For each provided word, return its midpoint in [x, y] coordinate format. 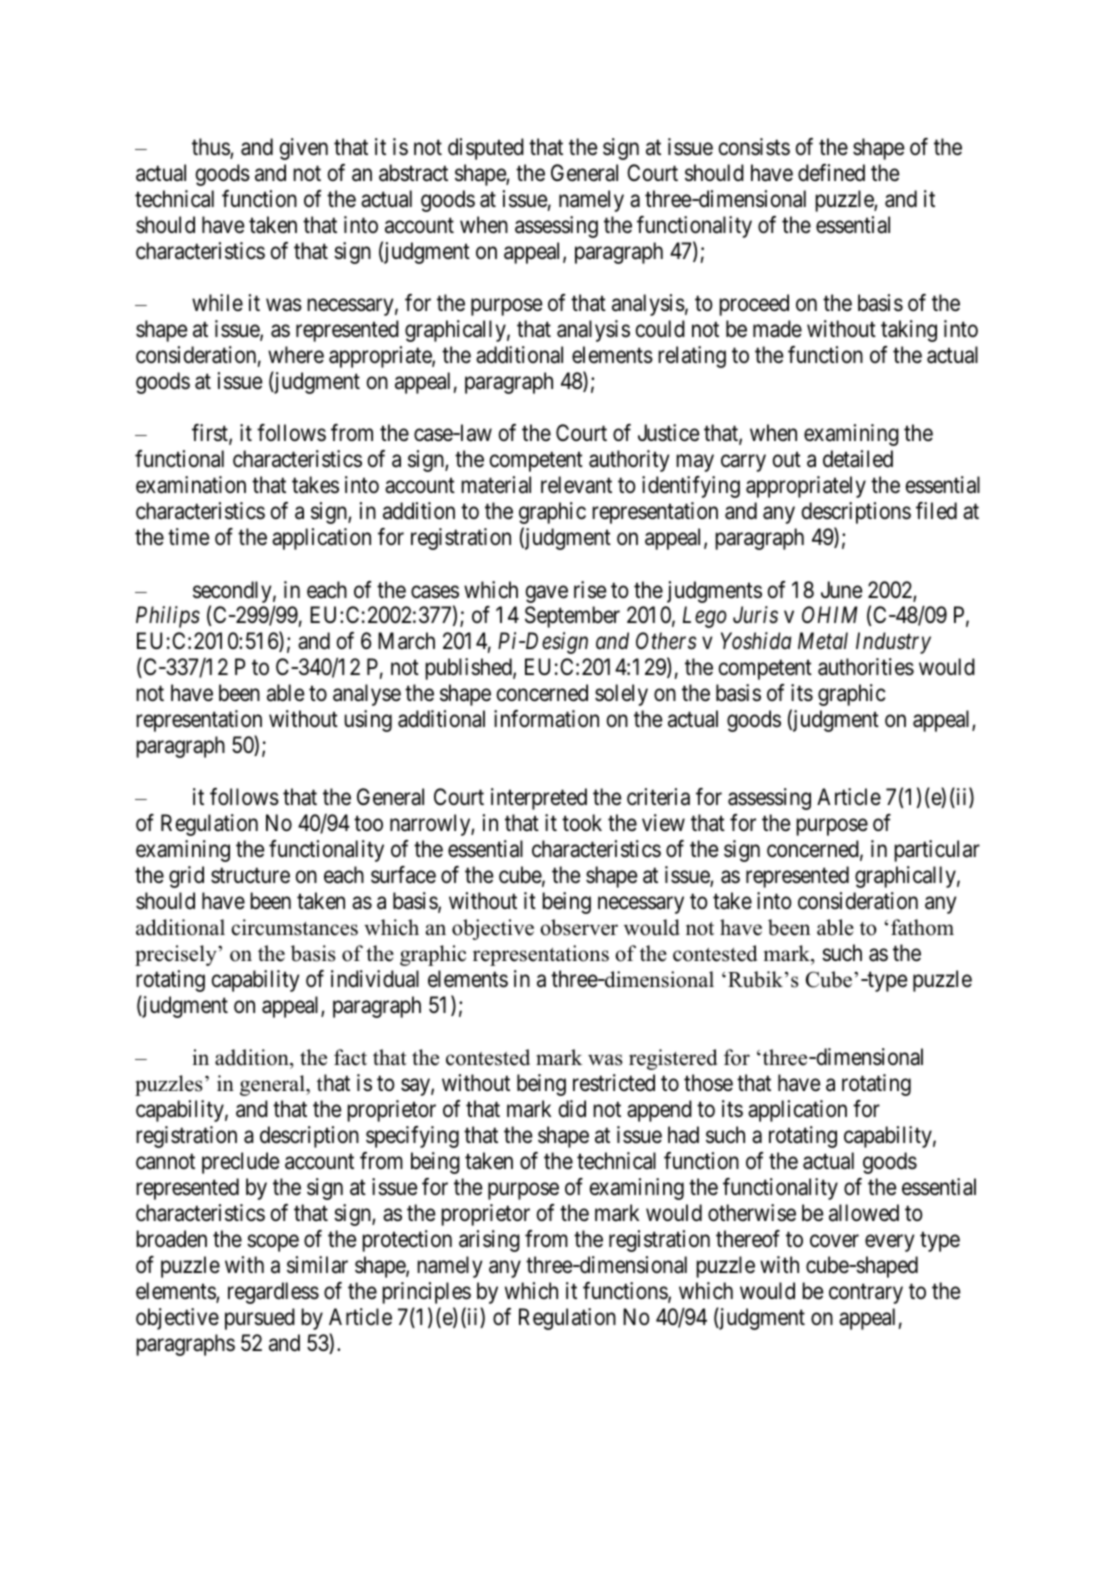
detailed [858, 459]
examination [191, 485]
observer [579, 927]
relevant [576, 485]
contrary [866, 1294]
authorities [866, 667]
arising [489, 1241]
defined [831, 173]
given [304, 149]
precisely [177, 955]
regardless [273, 1293]
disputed [486, 149]
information [546, 719]
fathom [922, 927]
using [368, 721]
